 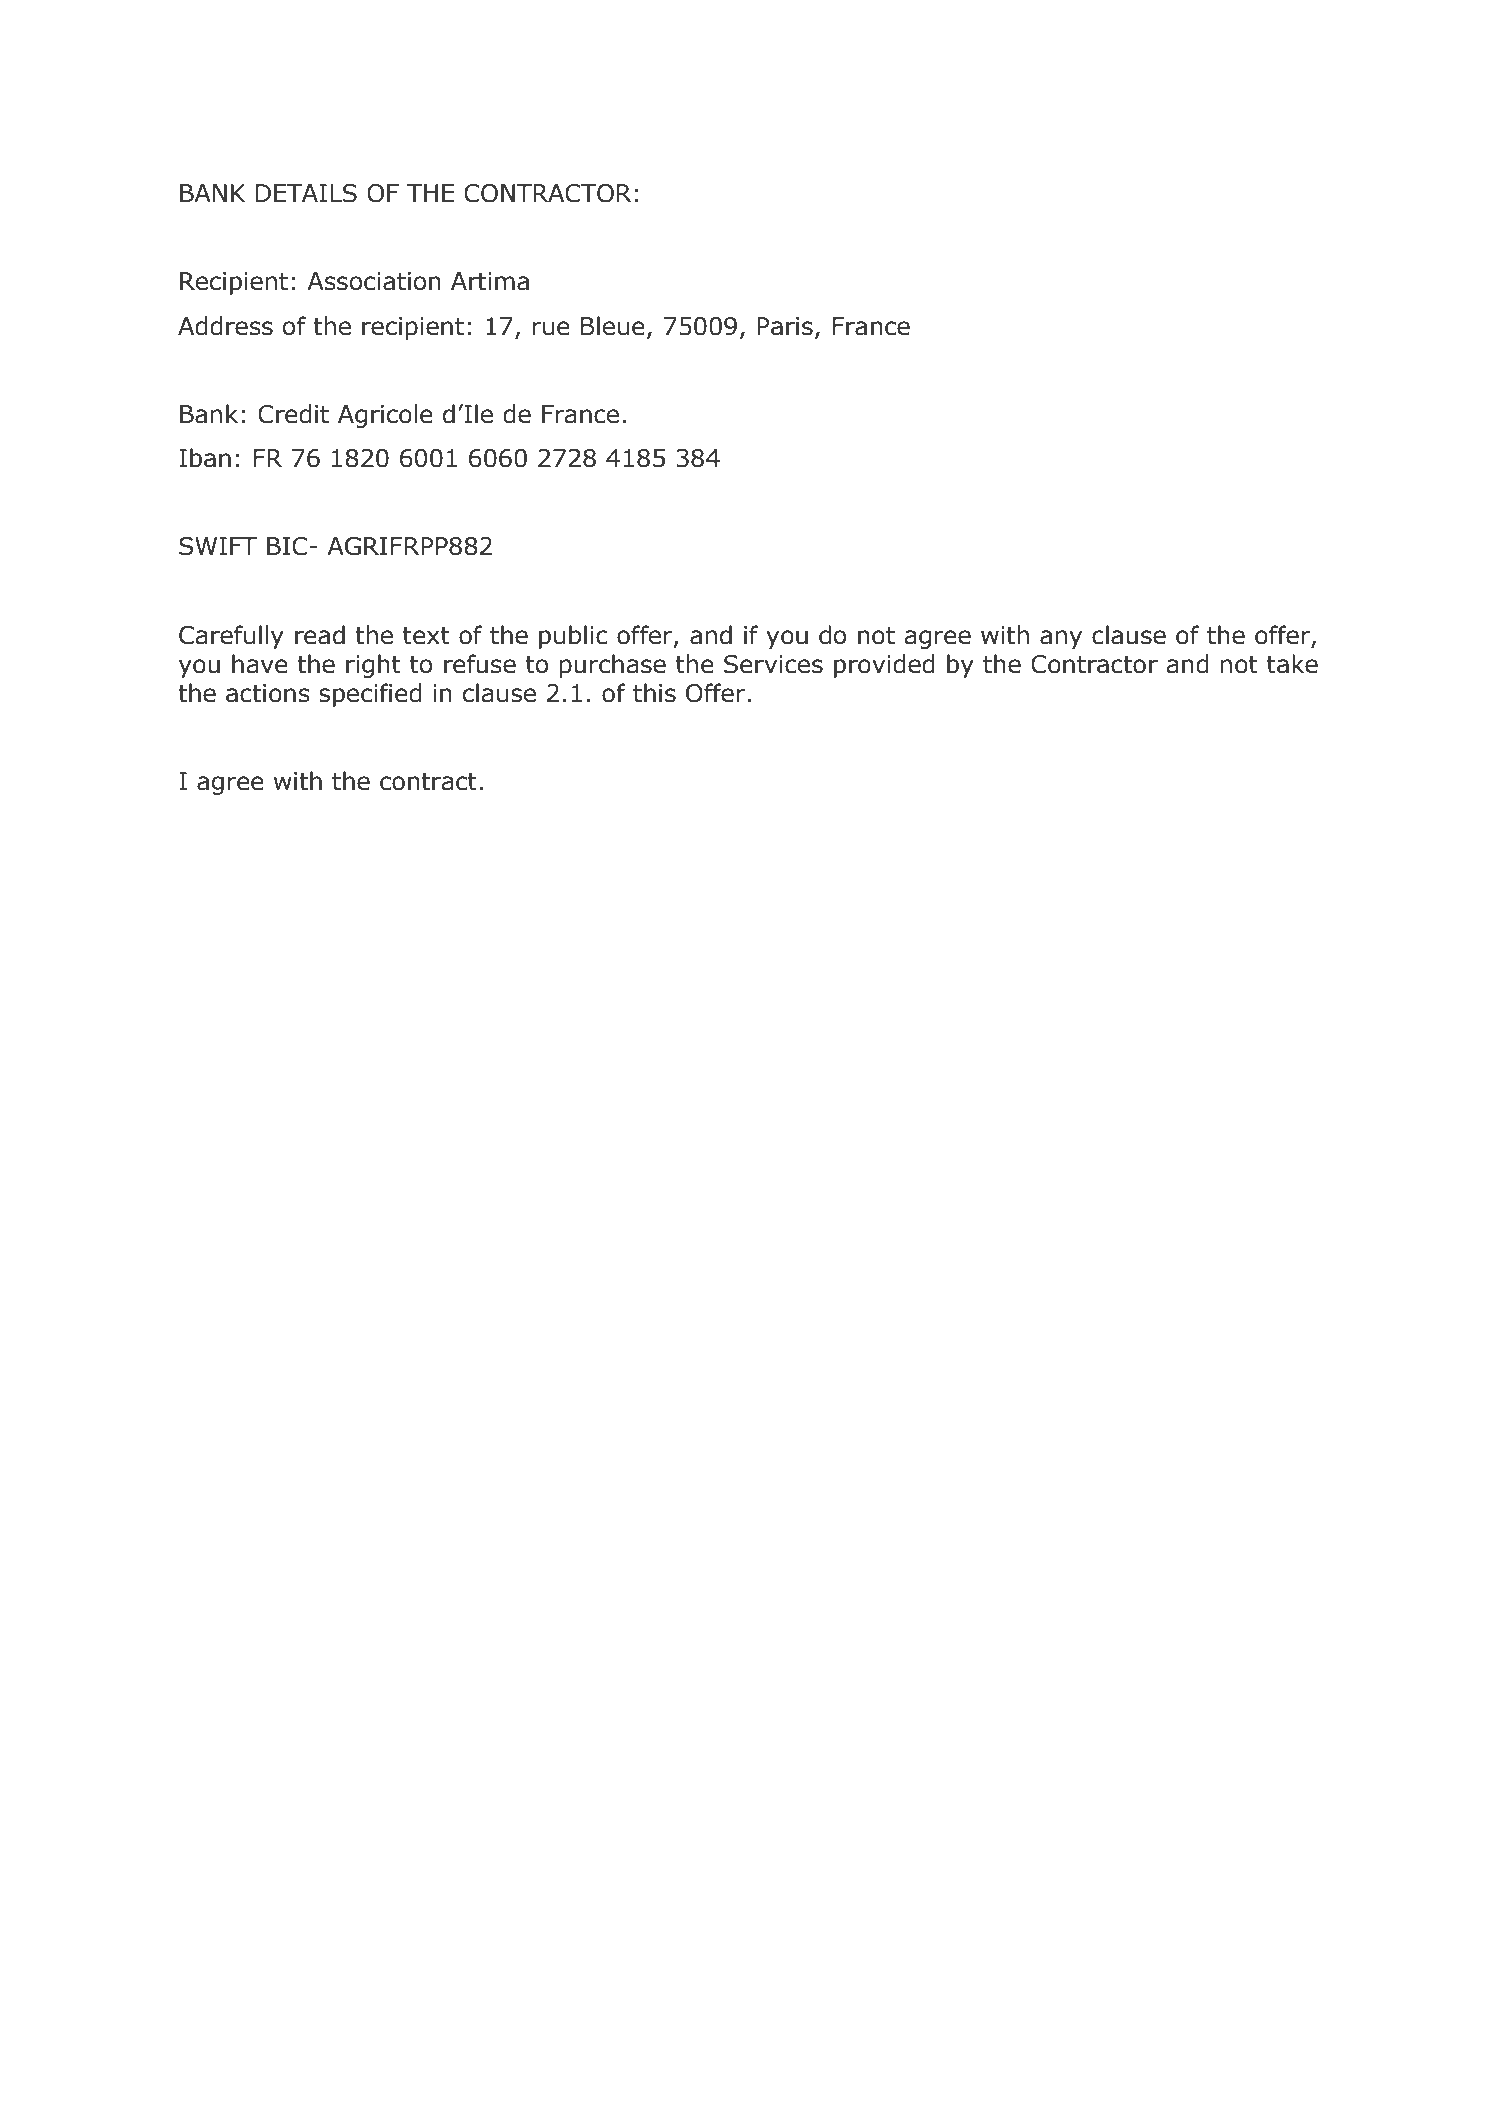 I want to click on provided, so click(x=884, y=666).
